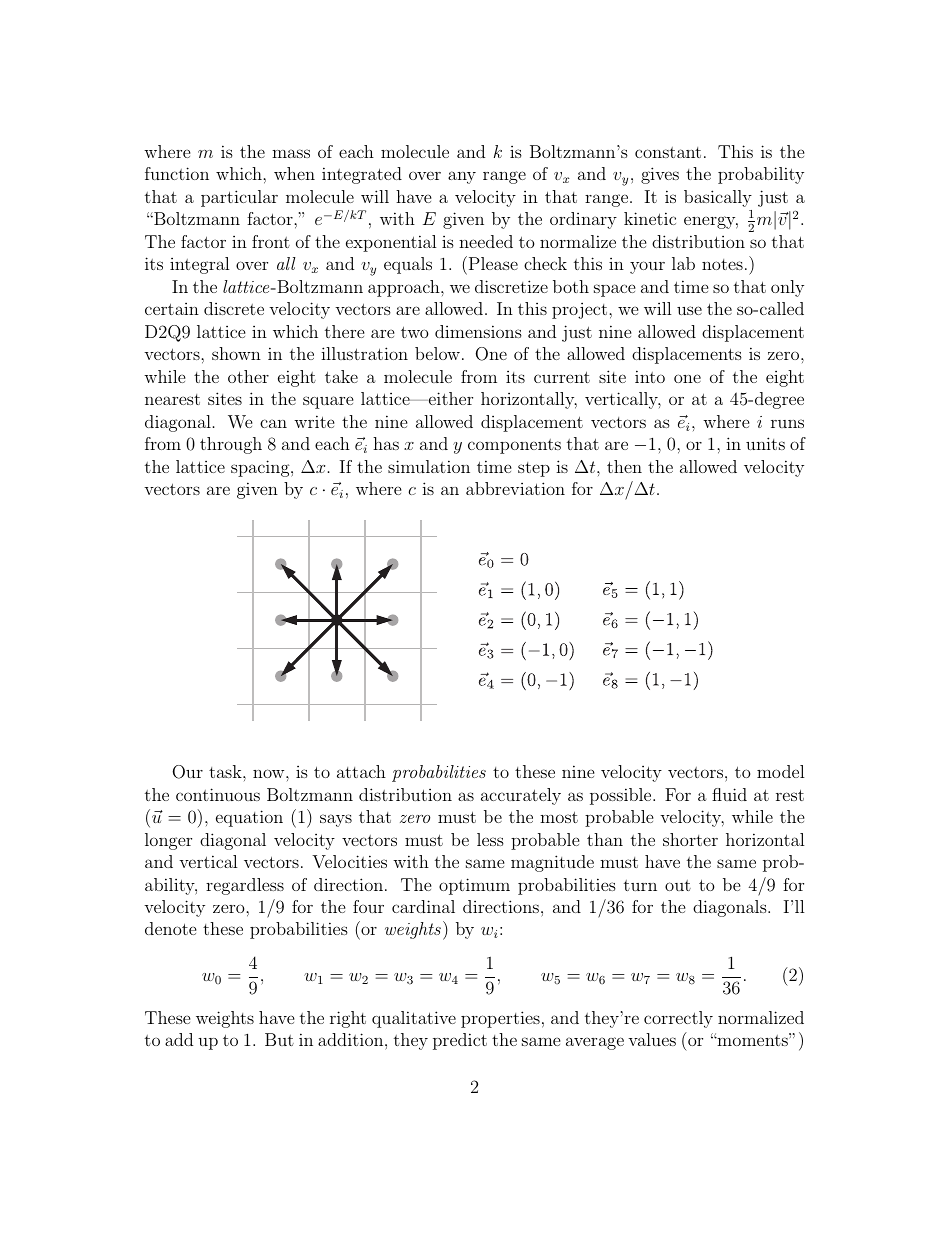 This screenshot has width=952, height=1233. What do you see at coordinates (718, 198) in the screenshot?
I see `basically` at bounding box center [718, 198].
